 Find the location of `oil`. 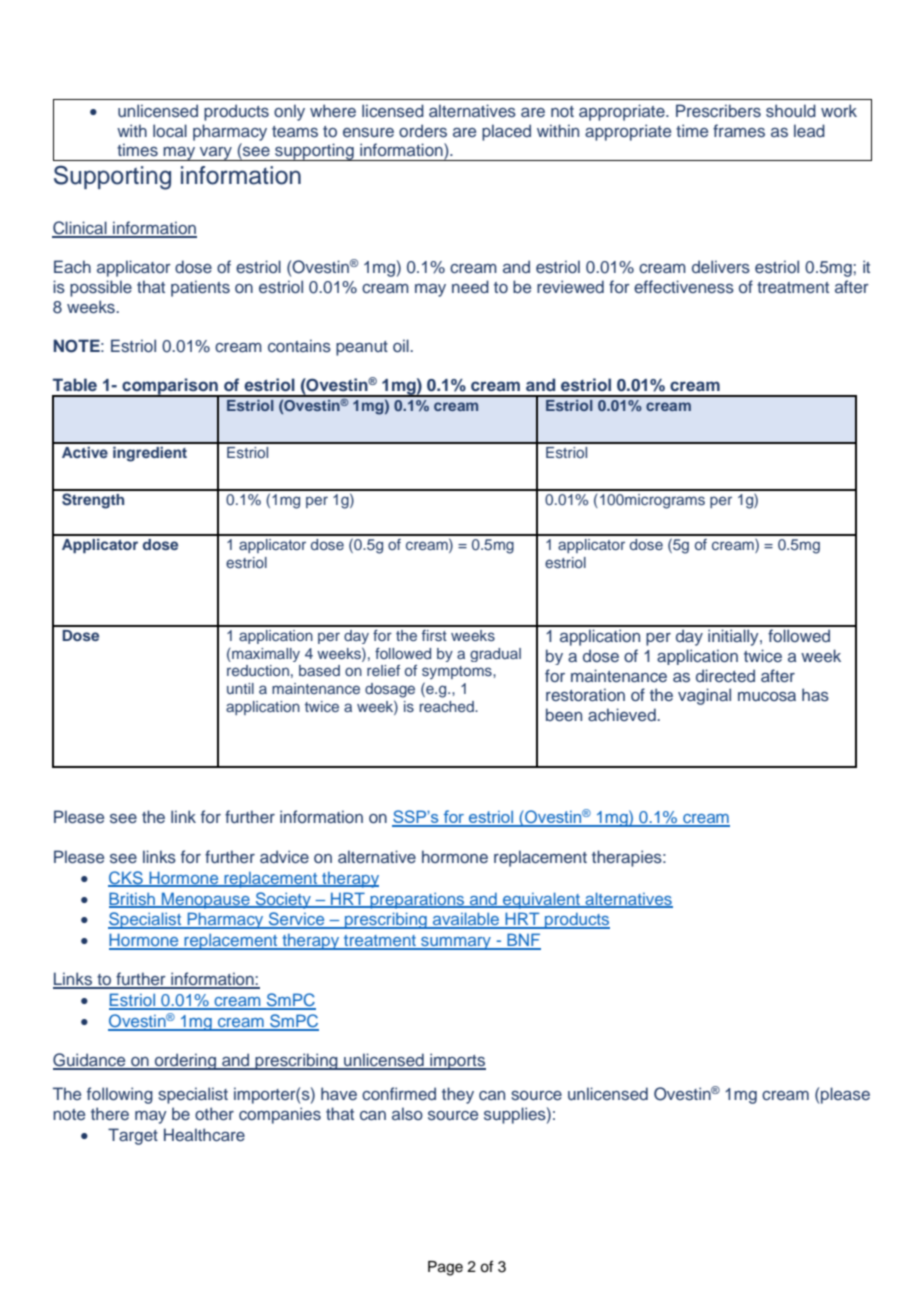

oil is located at coordinates (402, 345).
